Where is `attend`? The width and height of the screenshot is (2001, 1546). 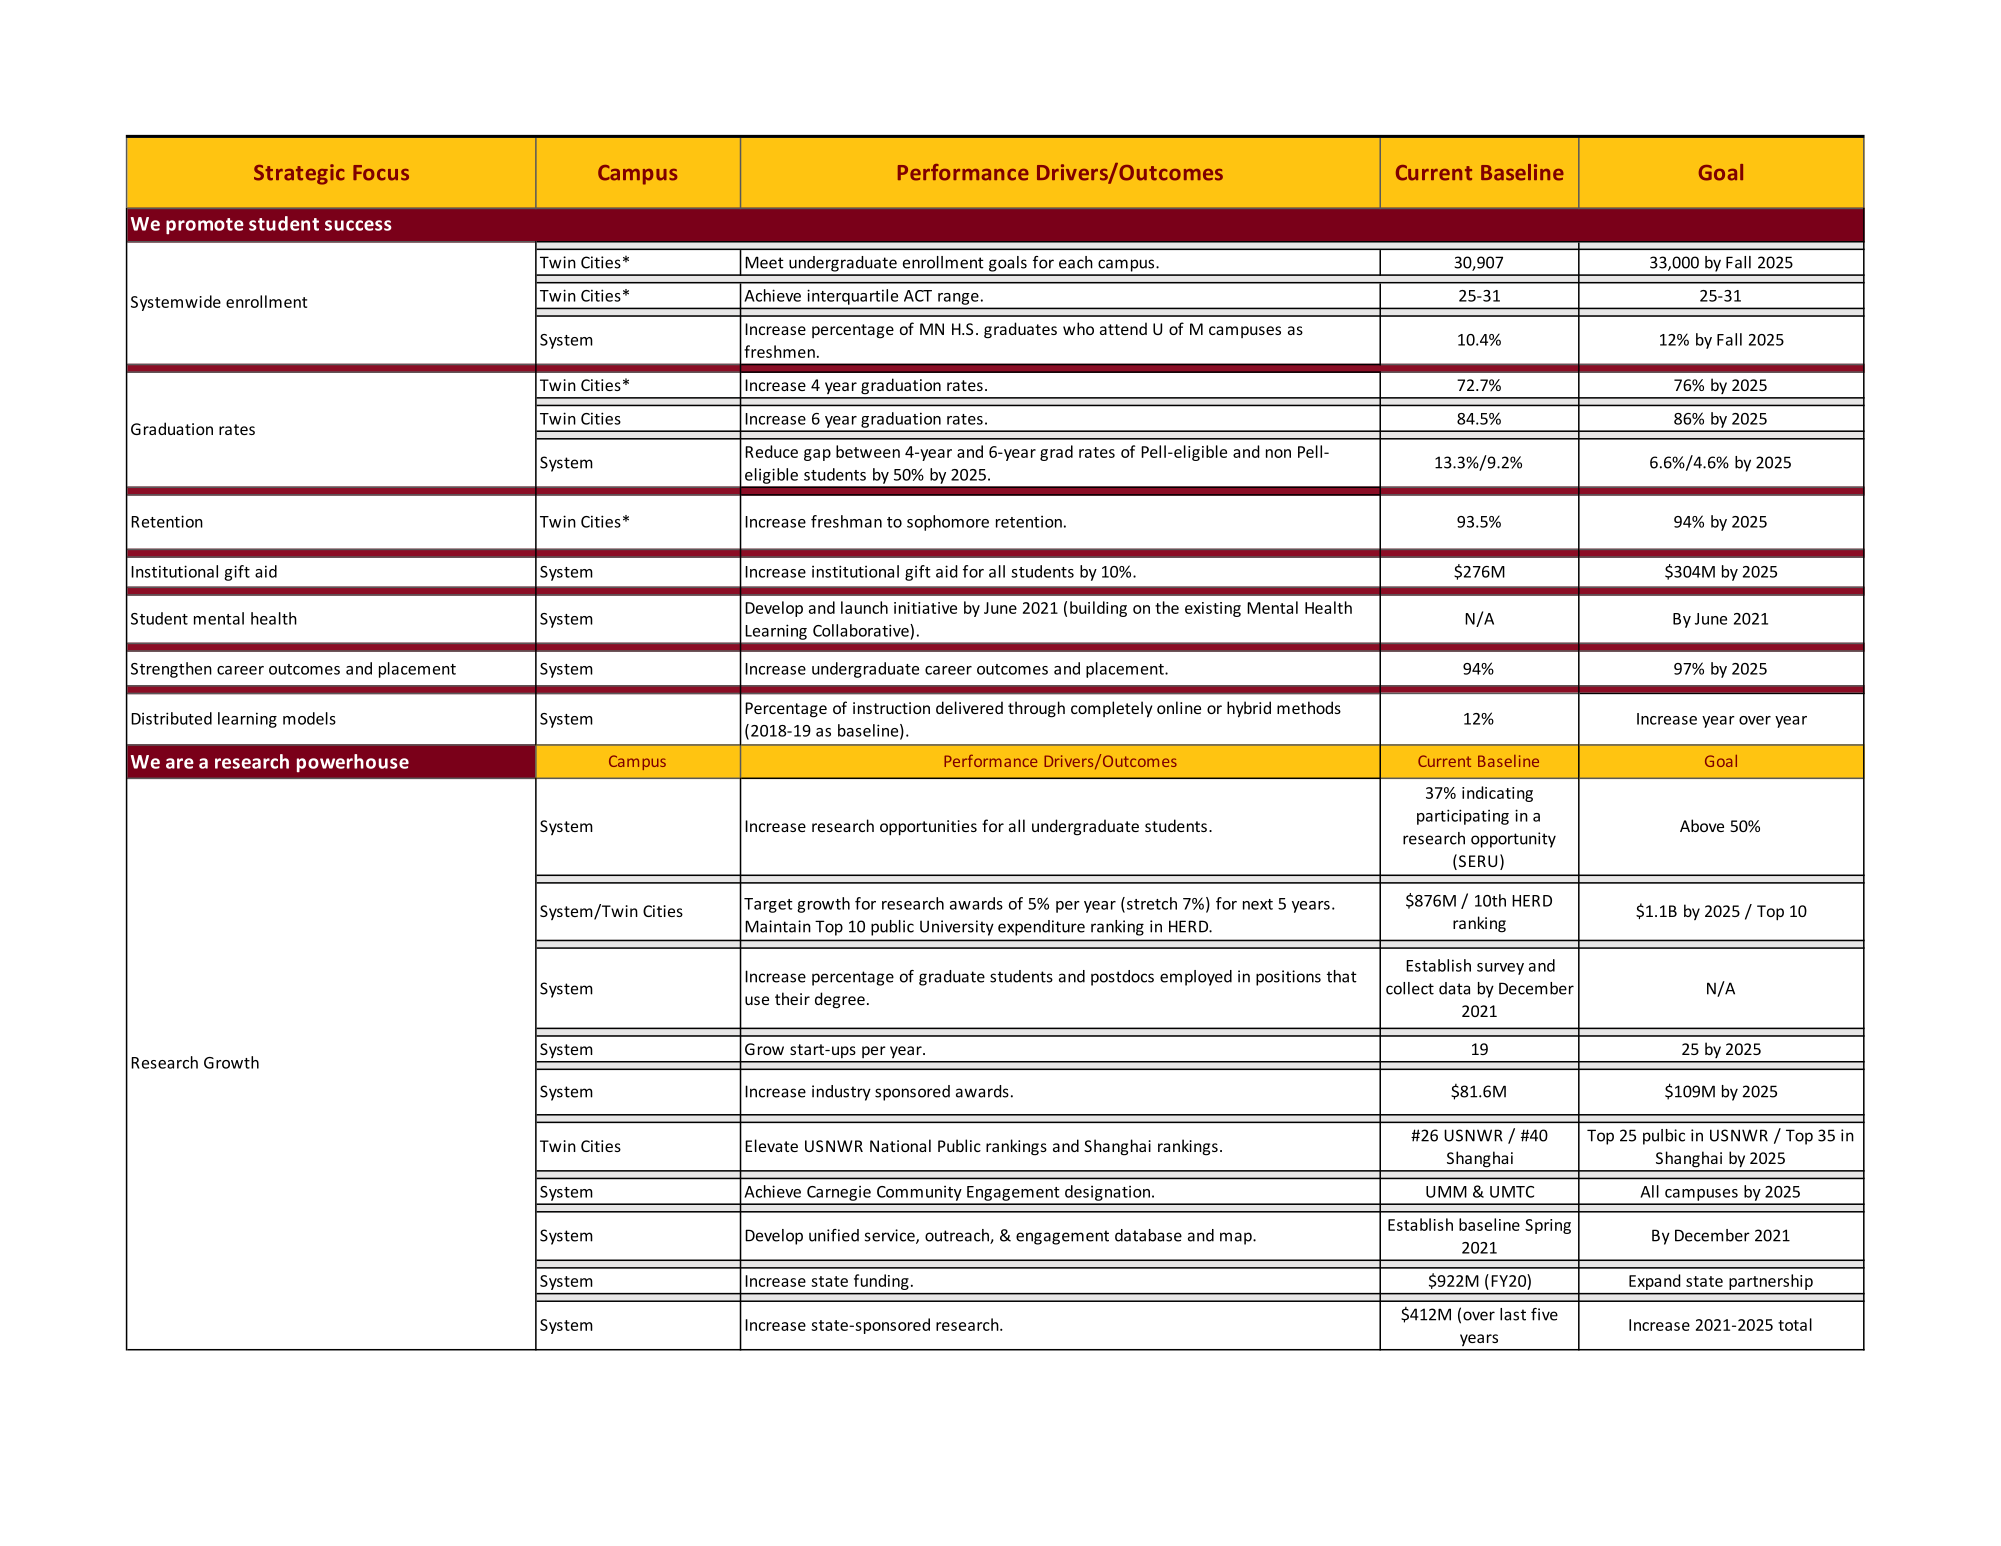
attend is located at coordinates (1123, 328).
